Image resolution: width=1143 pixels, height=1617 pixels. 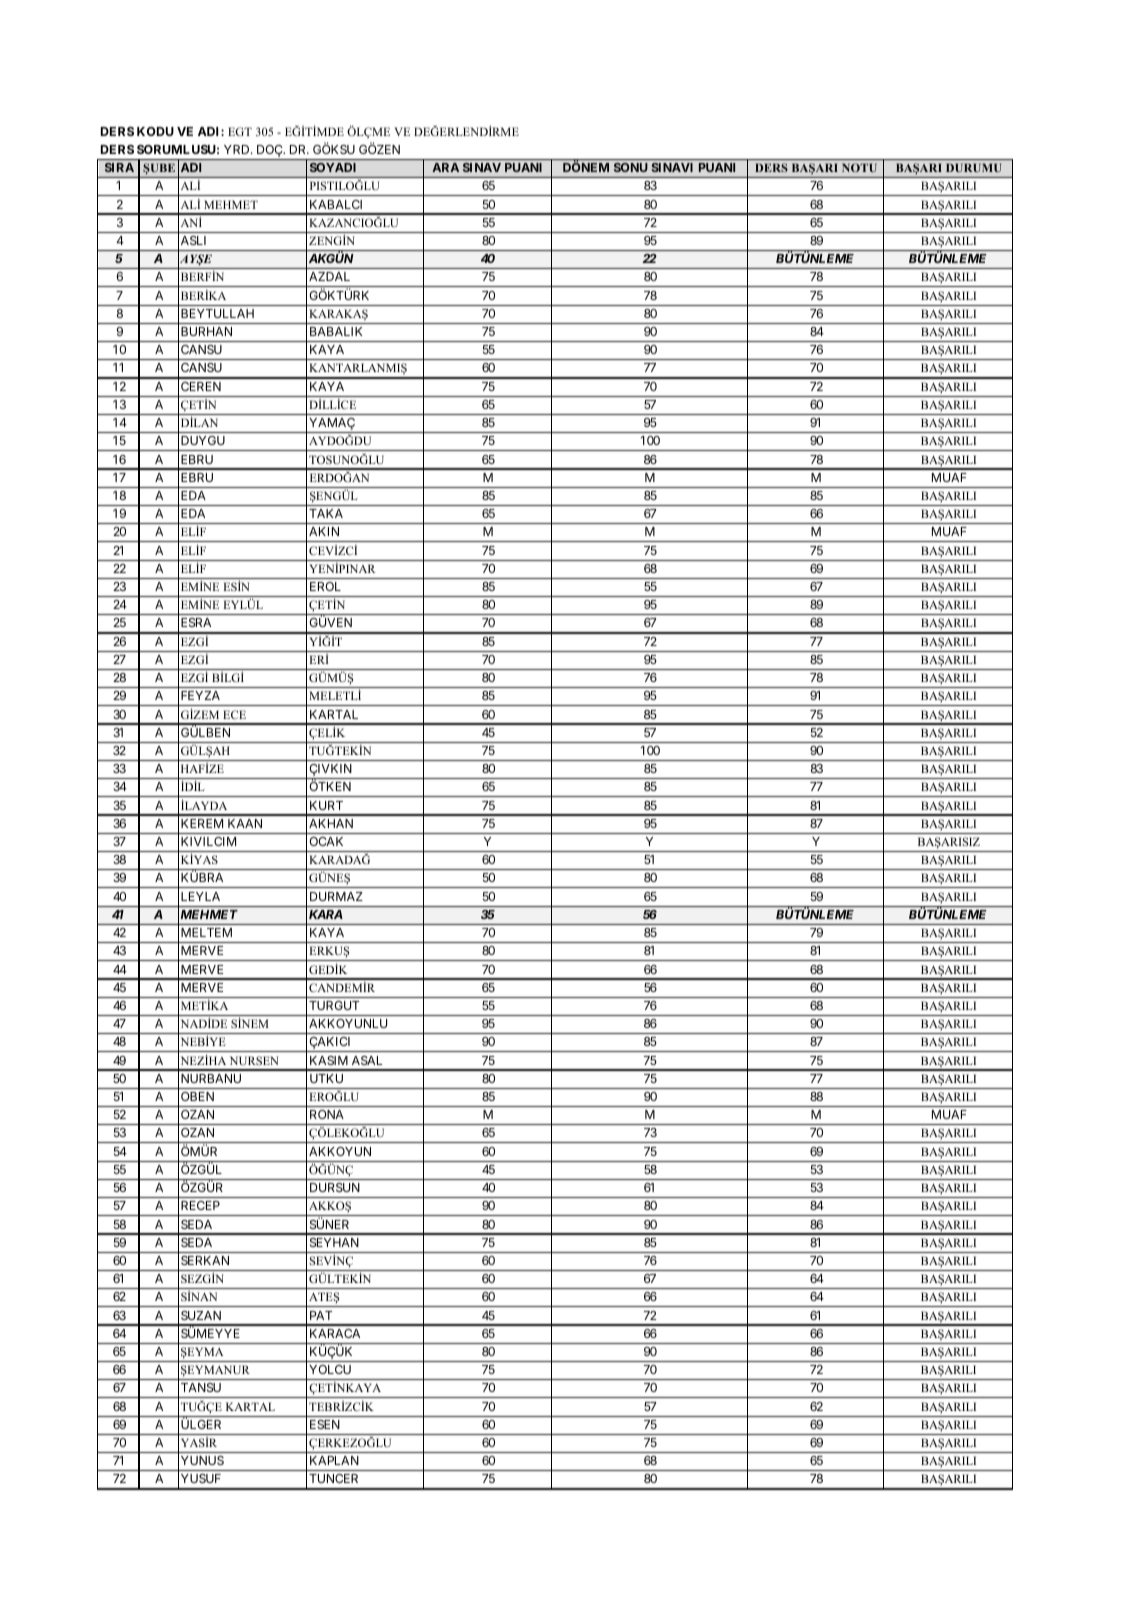 I want to click on AKIN, so click(x=324, y=531).
